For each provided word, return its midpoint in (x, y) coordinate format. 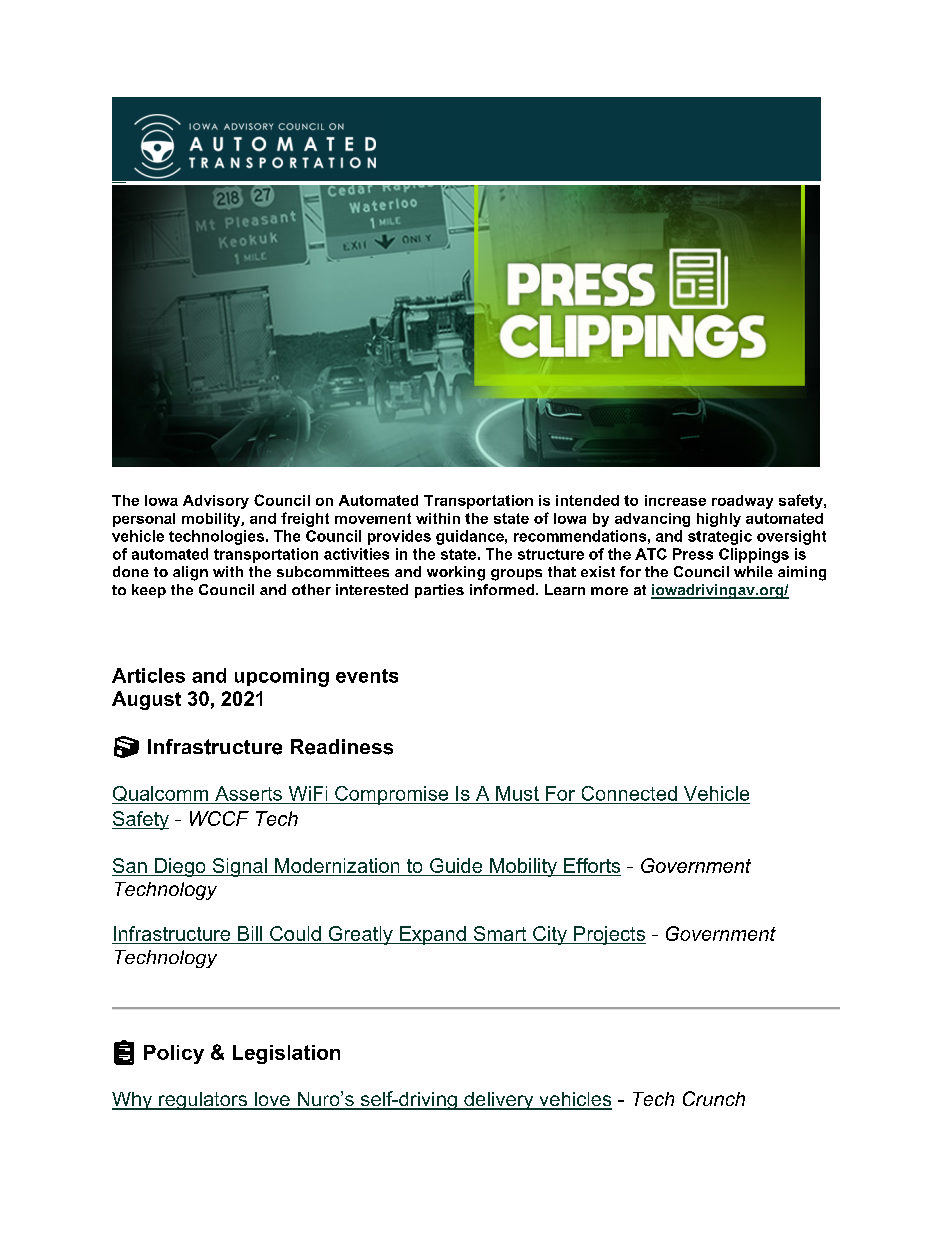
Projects (609, 935)
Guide (456, 865)
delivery (499, 1101)
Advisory (216, 502)
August (146, 700)
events (367, 676)
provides (399, 537)
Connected (629, 793)
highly (719, 520)
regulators (203, 1101)
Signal (239, 867)
